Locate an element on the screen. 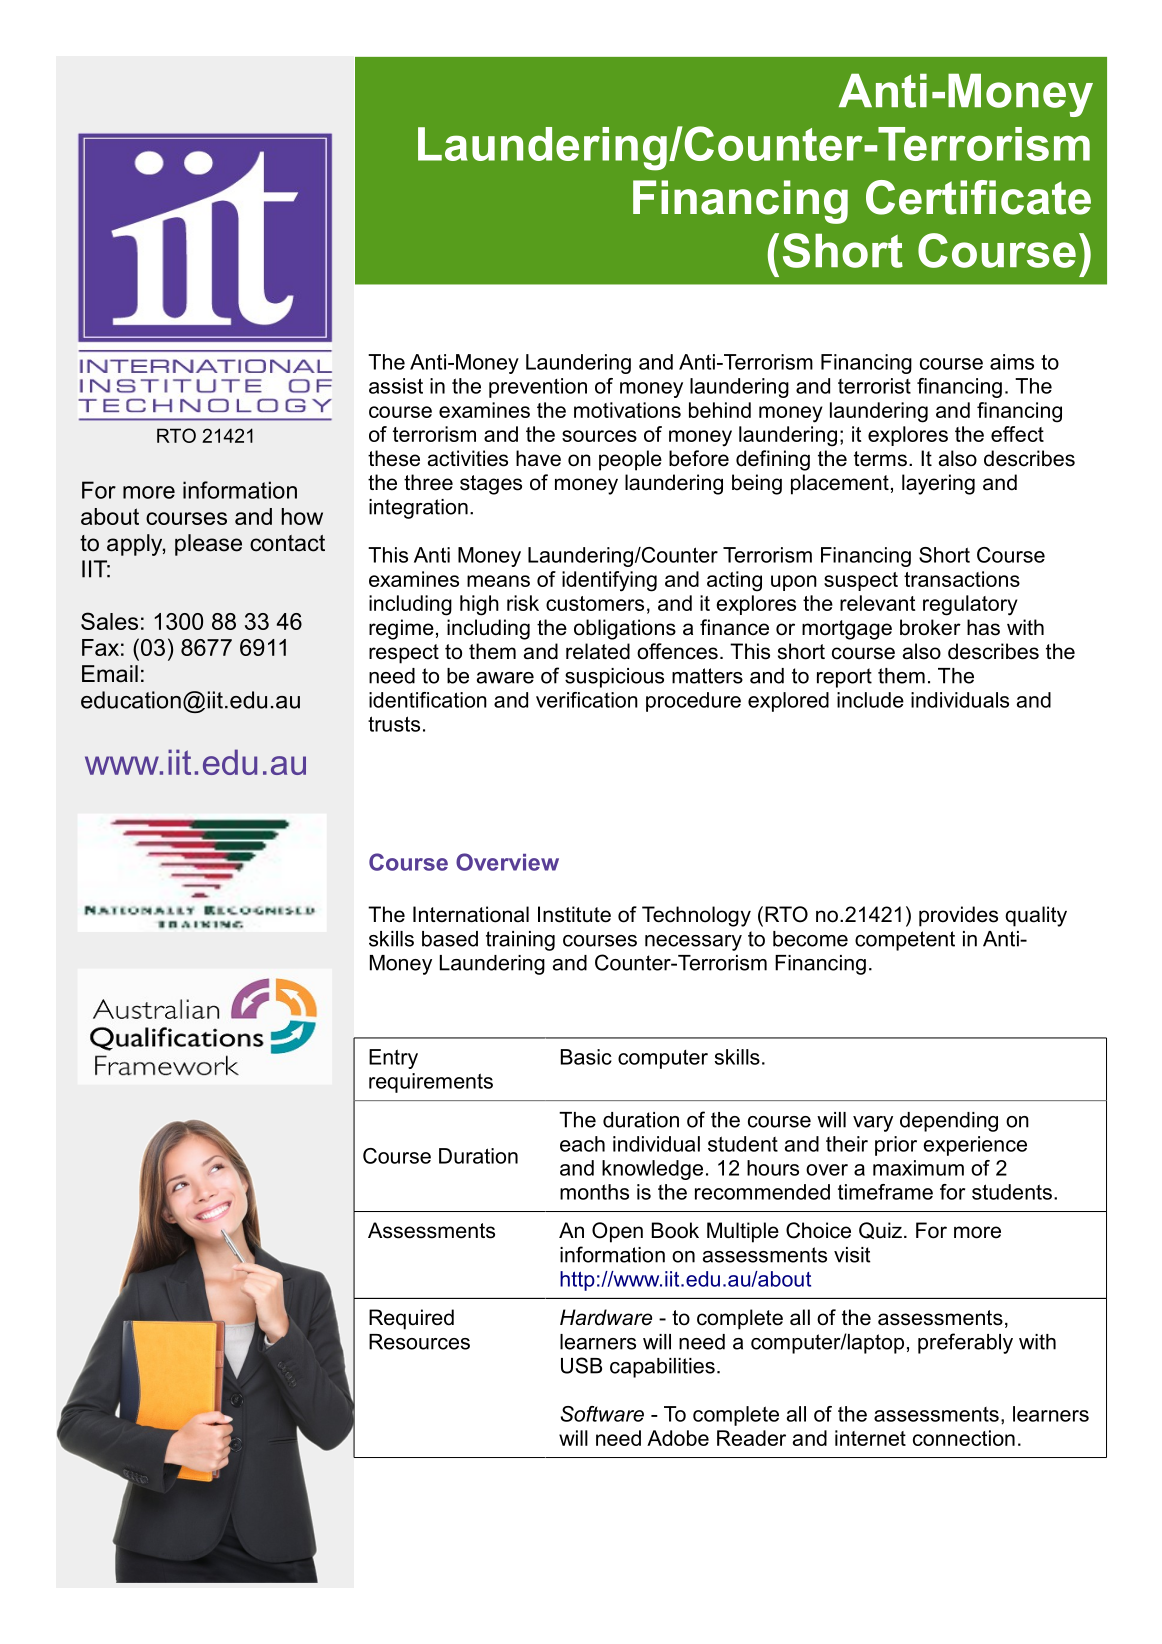 The height and width of the screenshot is (1644, 1162). prevention is located at coordinates (538, 388).
